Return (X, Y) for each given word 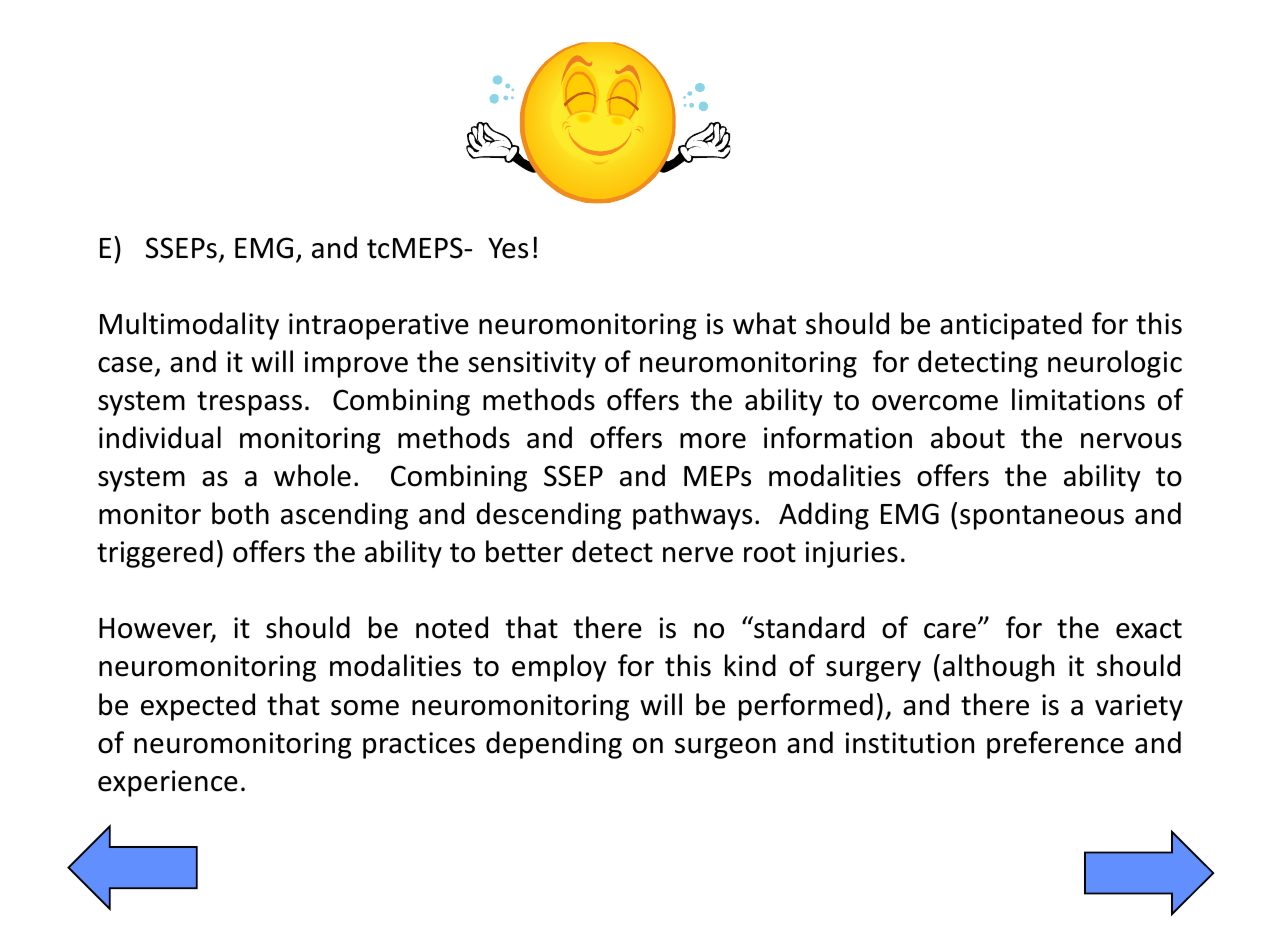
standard (808, 627)
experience (168, 783)
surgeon (725, 748)
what (764, 323)
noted (452, 627)
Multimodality (189, 326)
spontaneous (1042, 517)
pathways (692, 516)
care (950, 631)
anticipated (1011, 326)
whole (312, 475)
